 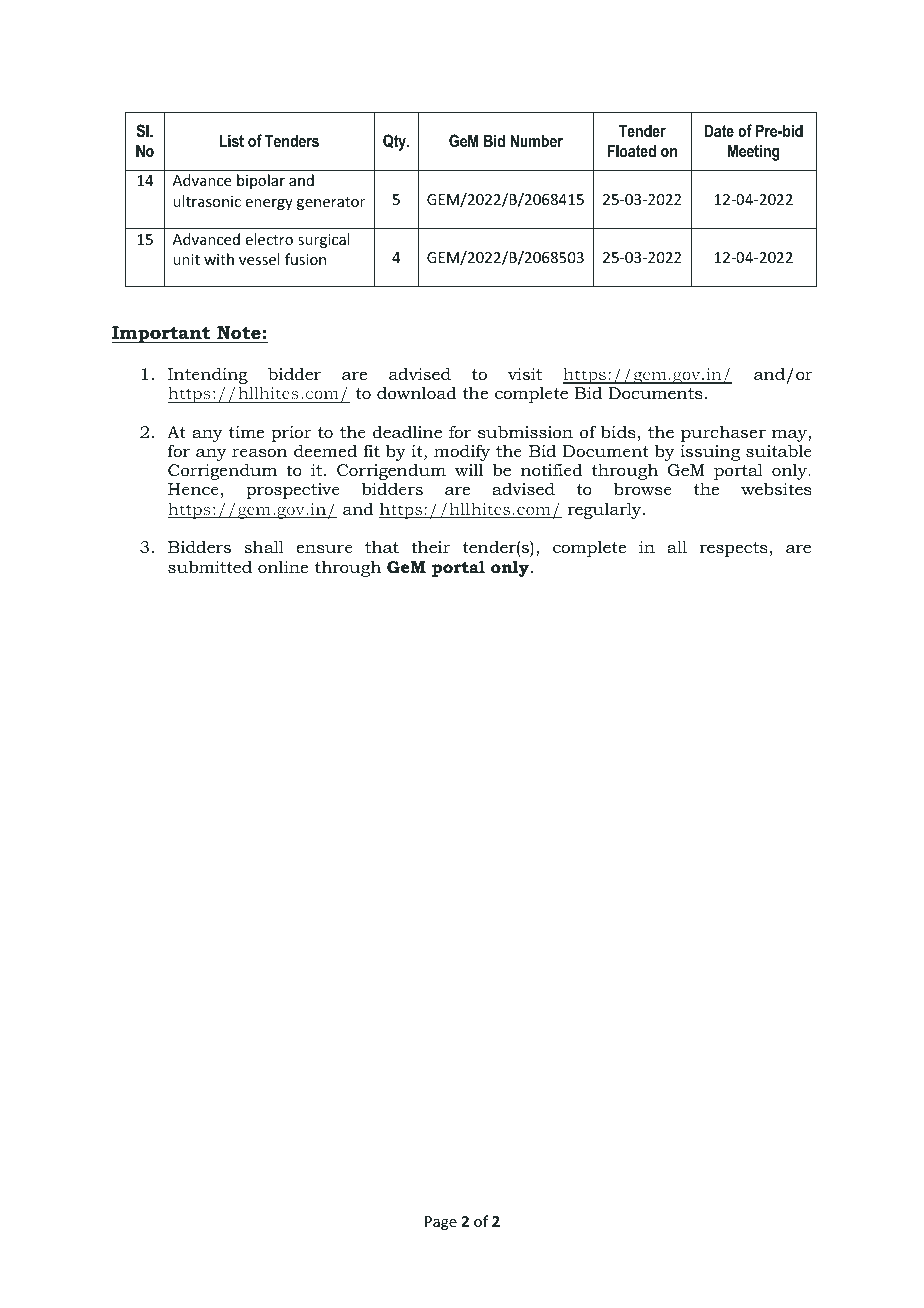 I want to click on modify, so click(x=462, y=454).
